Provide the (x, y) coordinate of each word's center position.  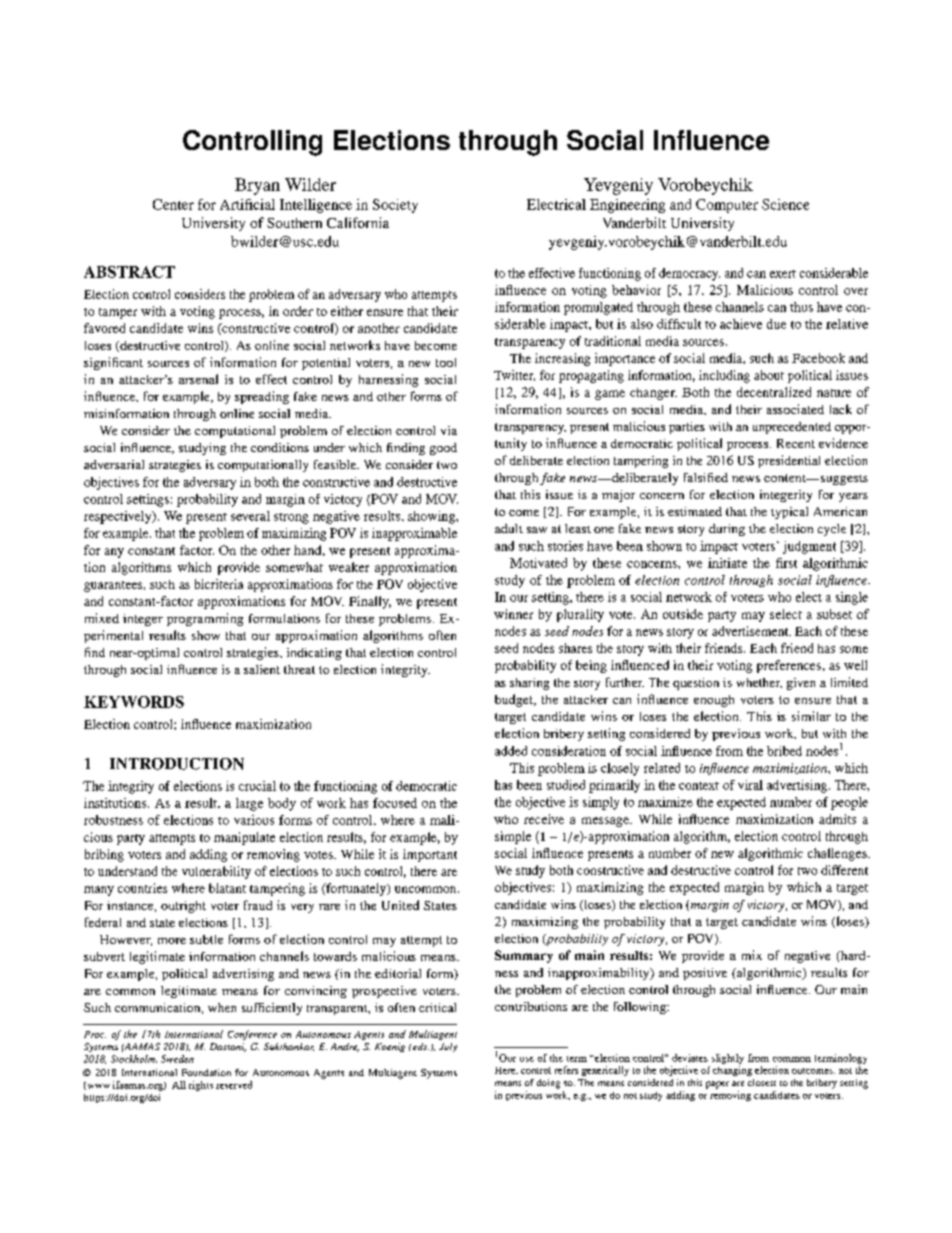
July (448, 1047)
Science (785, 204)
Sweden (177, 1059)
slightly (728, 1059)
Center (173, 204)
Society (395, 206)
